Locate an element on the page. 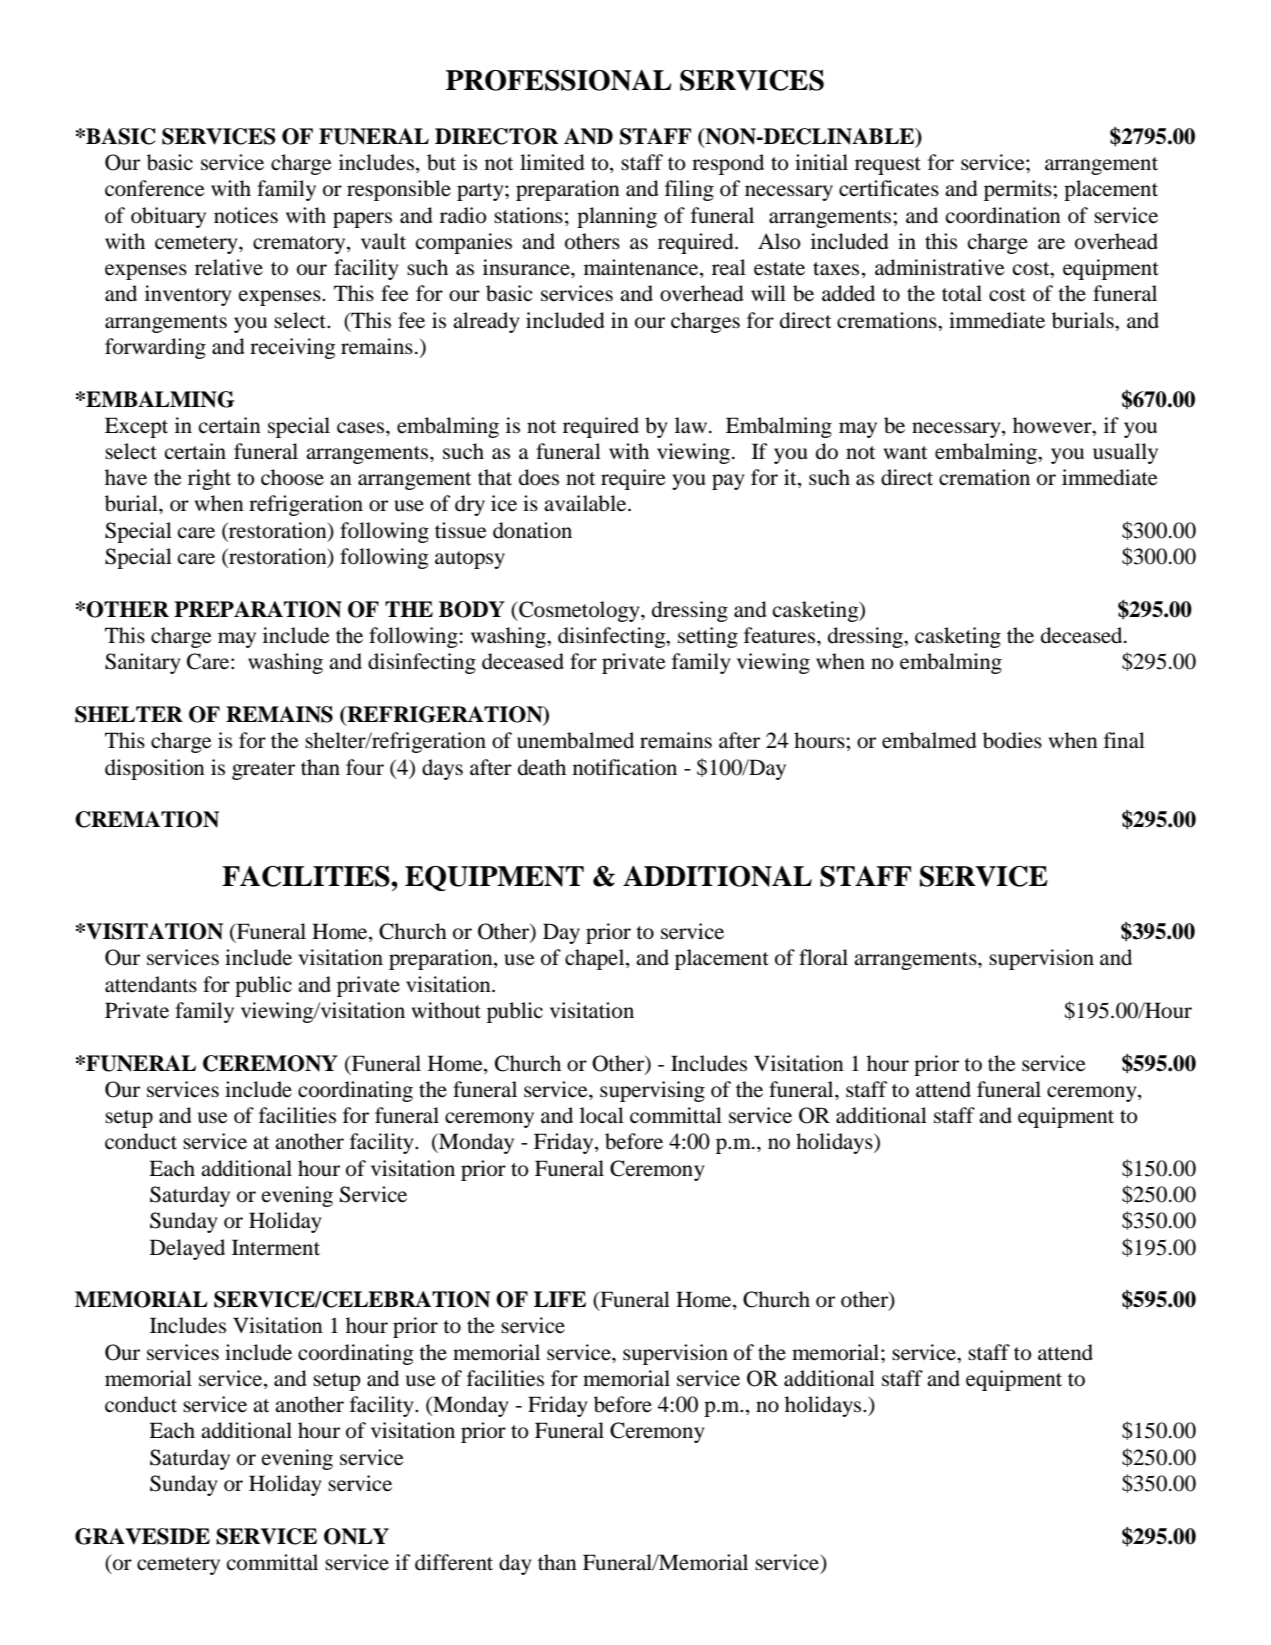 Image resolution: width=1271 pixels, height=1645 pixels. greater is located at coordinates (263, 771).
